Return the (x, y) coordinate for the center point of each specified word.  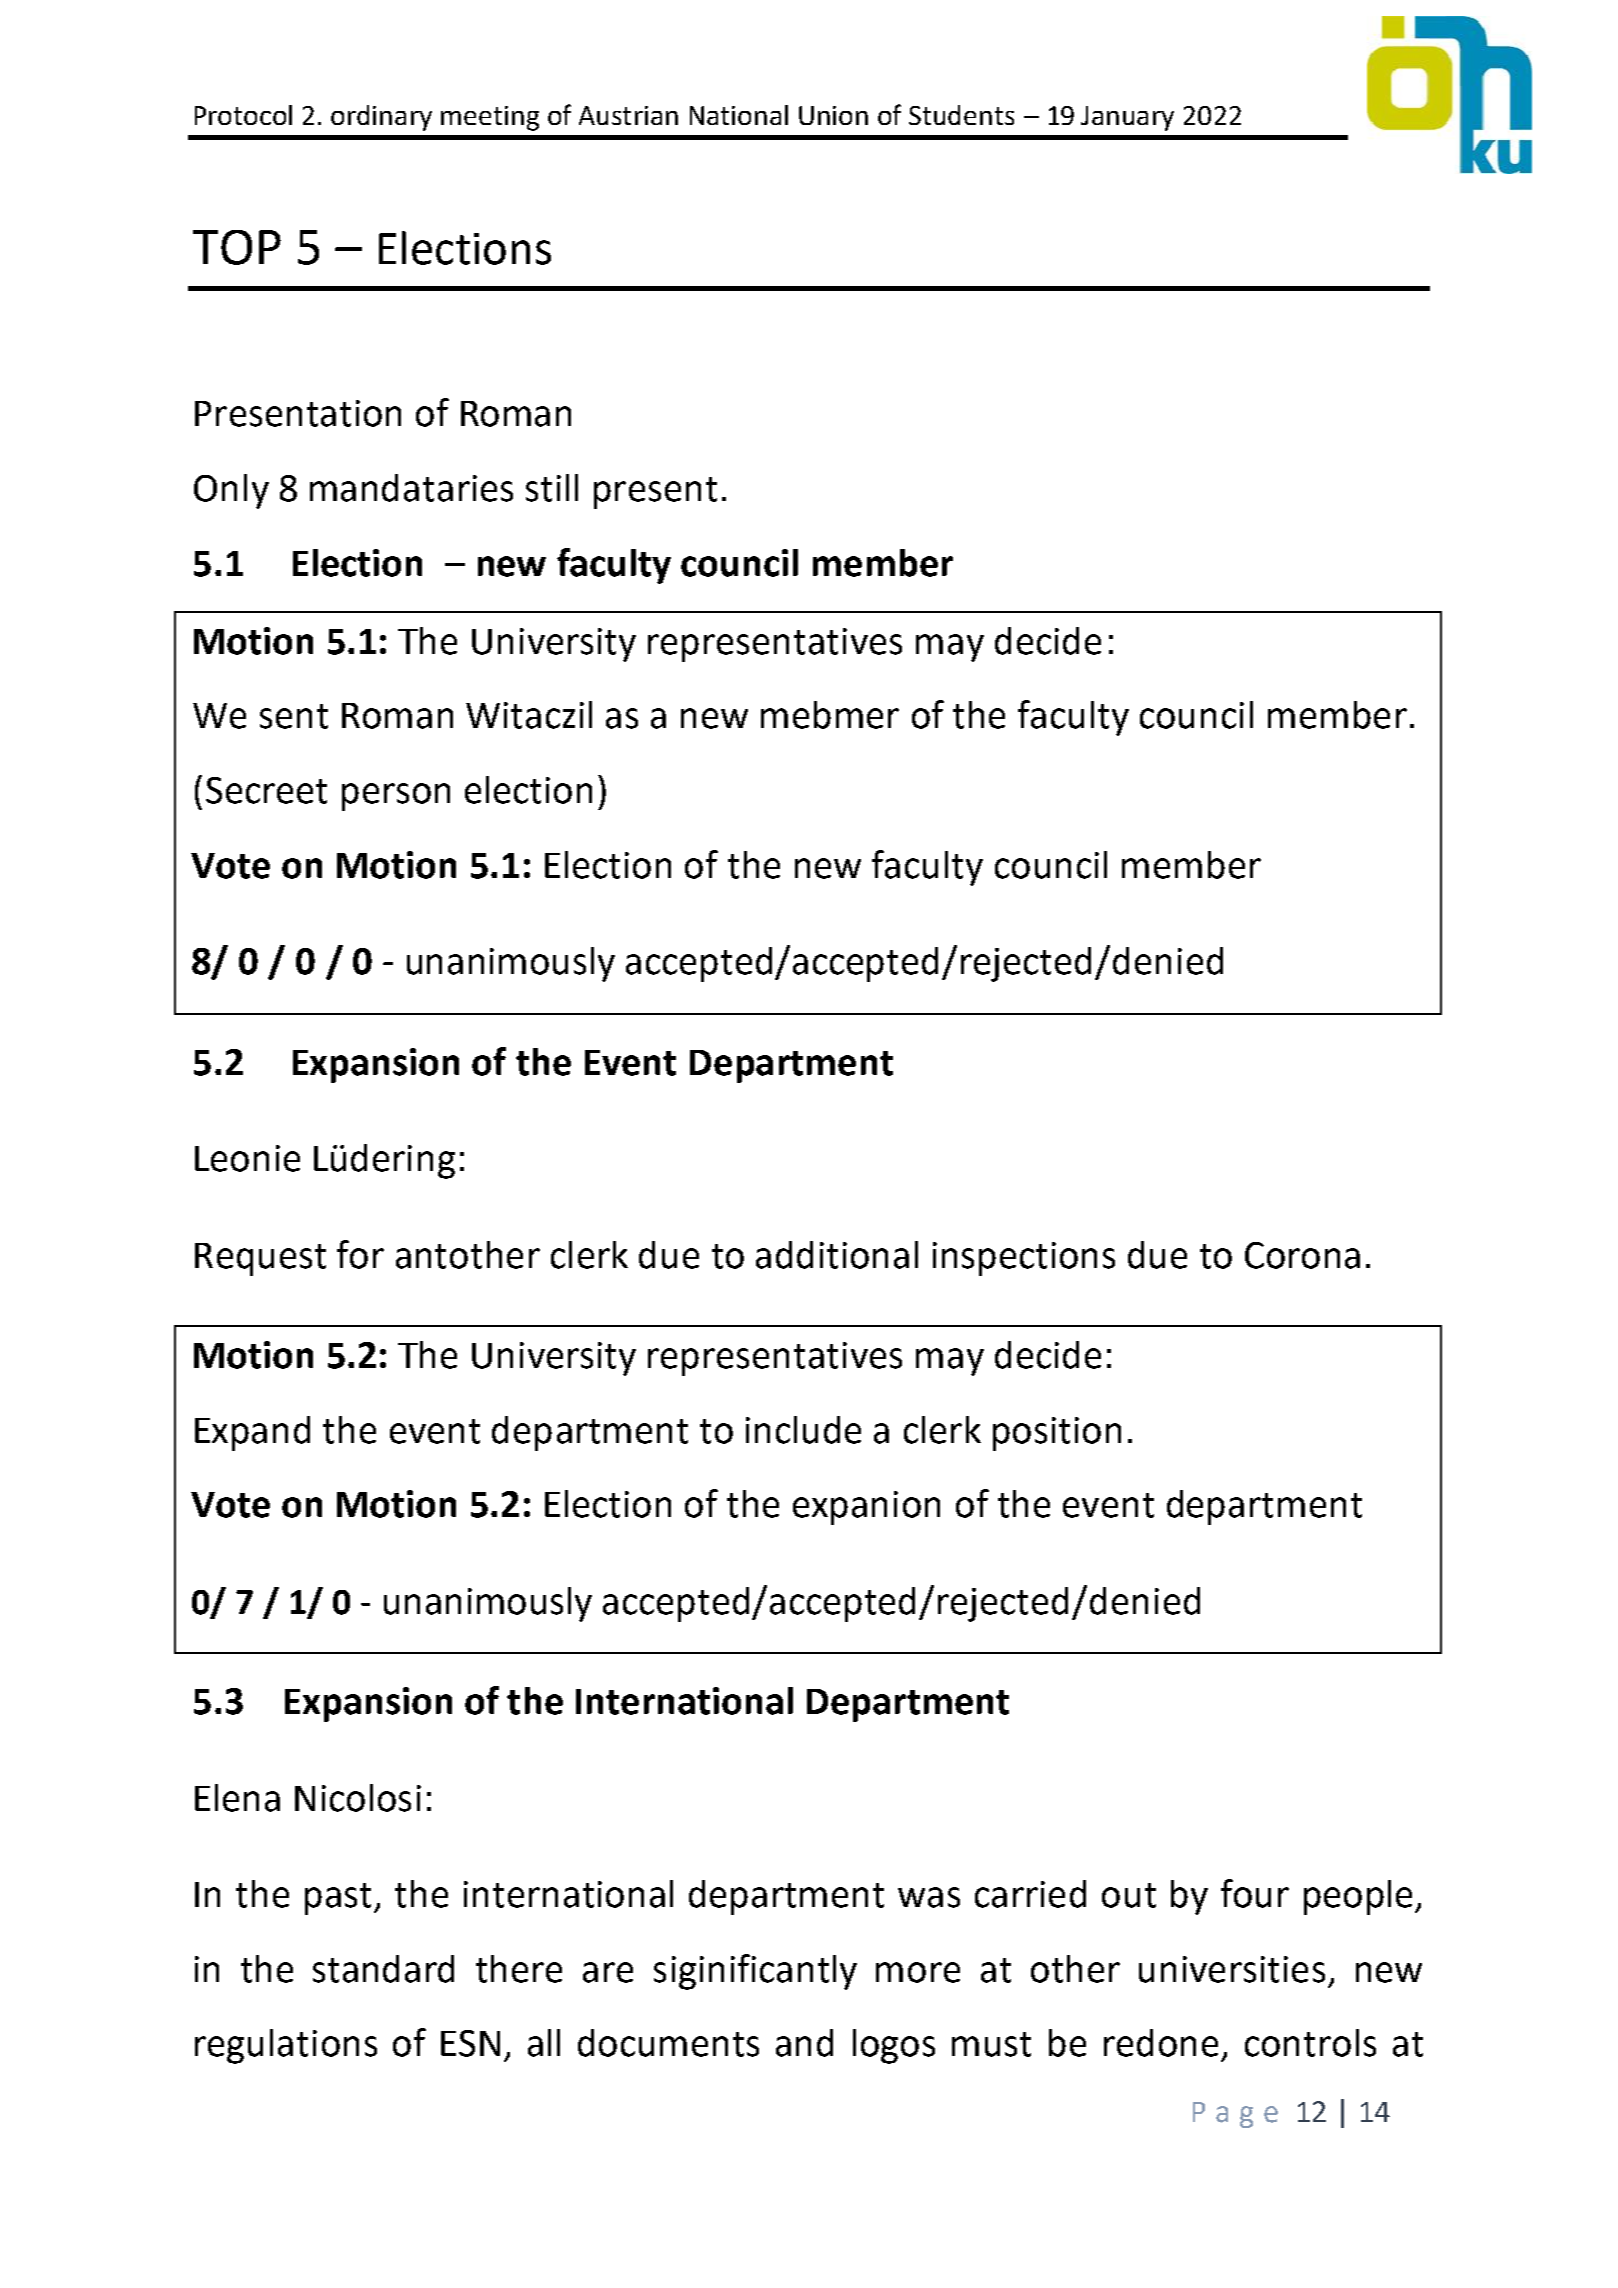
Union (833, 115)
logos (894, 2046)
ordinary (381, 118)
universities (1232, 1969)
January (1127, 118)
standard (383, 1969)
